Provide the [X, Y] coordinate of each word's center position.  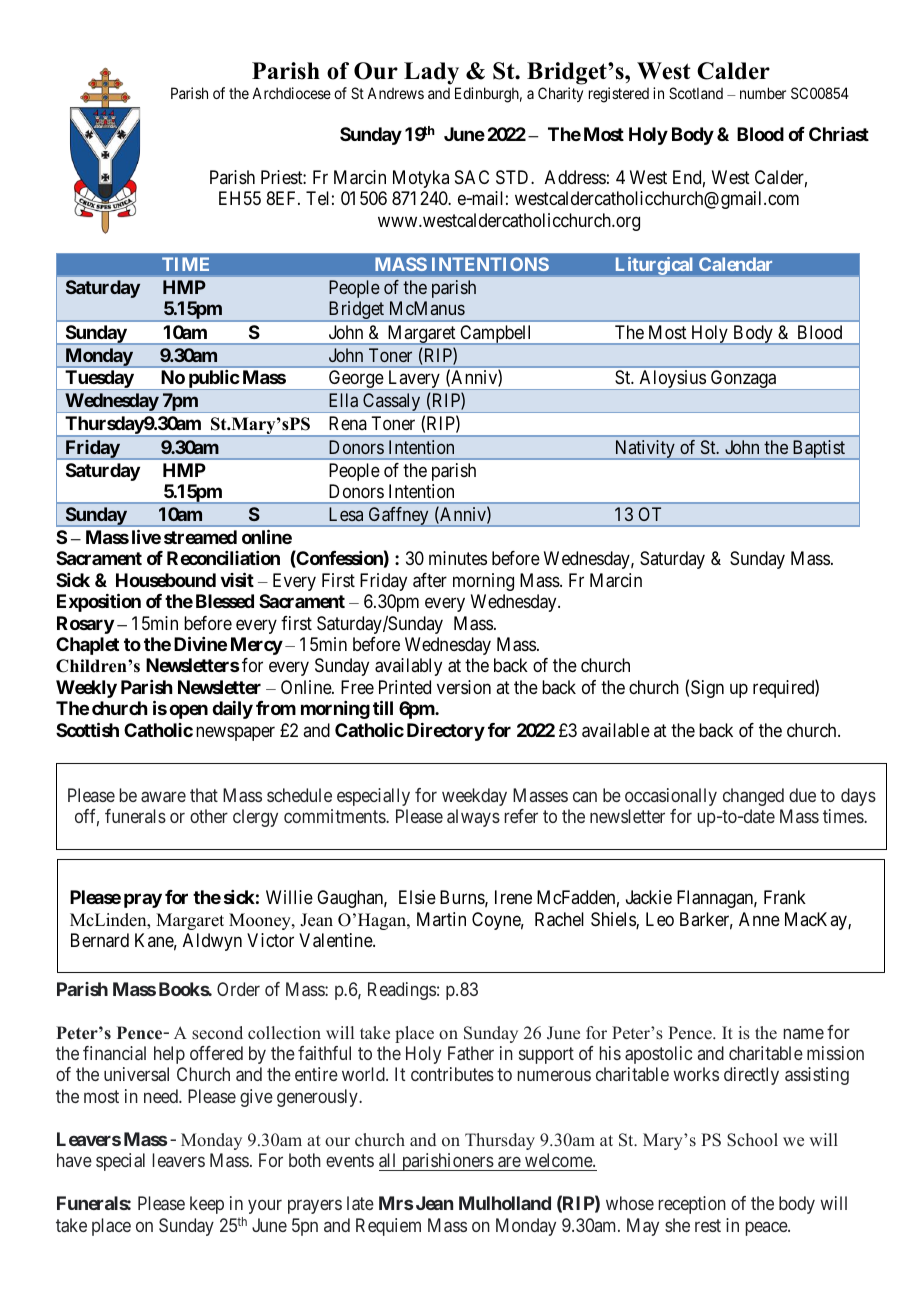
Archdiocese [291, 93]
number [763, 93]
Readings [402, 991]
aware [163, 797]
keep [207, 1205]
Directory [446, 732]
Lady [431, 73]
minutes [458, 558]
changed [753, 797]
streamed [200, 537]
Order [238, 989]
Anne [759, 919]
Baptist [819, 450]
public [213, 380]
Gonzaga [744, 380]
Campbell [496, 335]
